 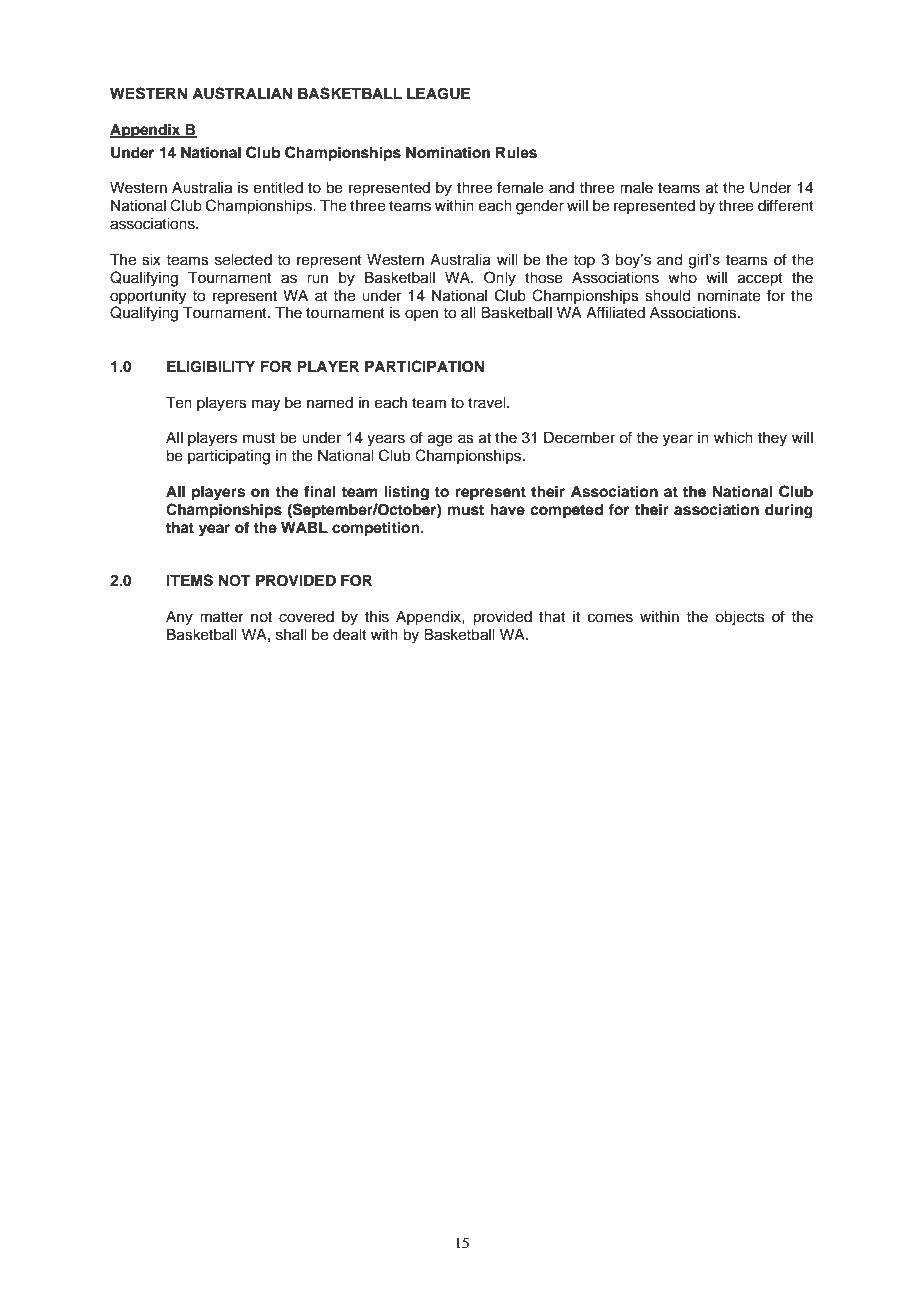 What do you see at coordinates (682, 278) in the screenshot?
I see `who` at bounding box center [682, 278].
